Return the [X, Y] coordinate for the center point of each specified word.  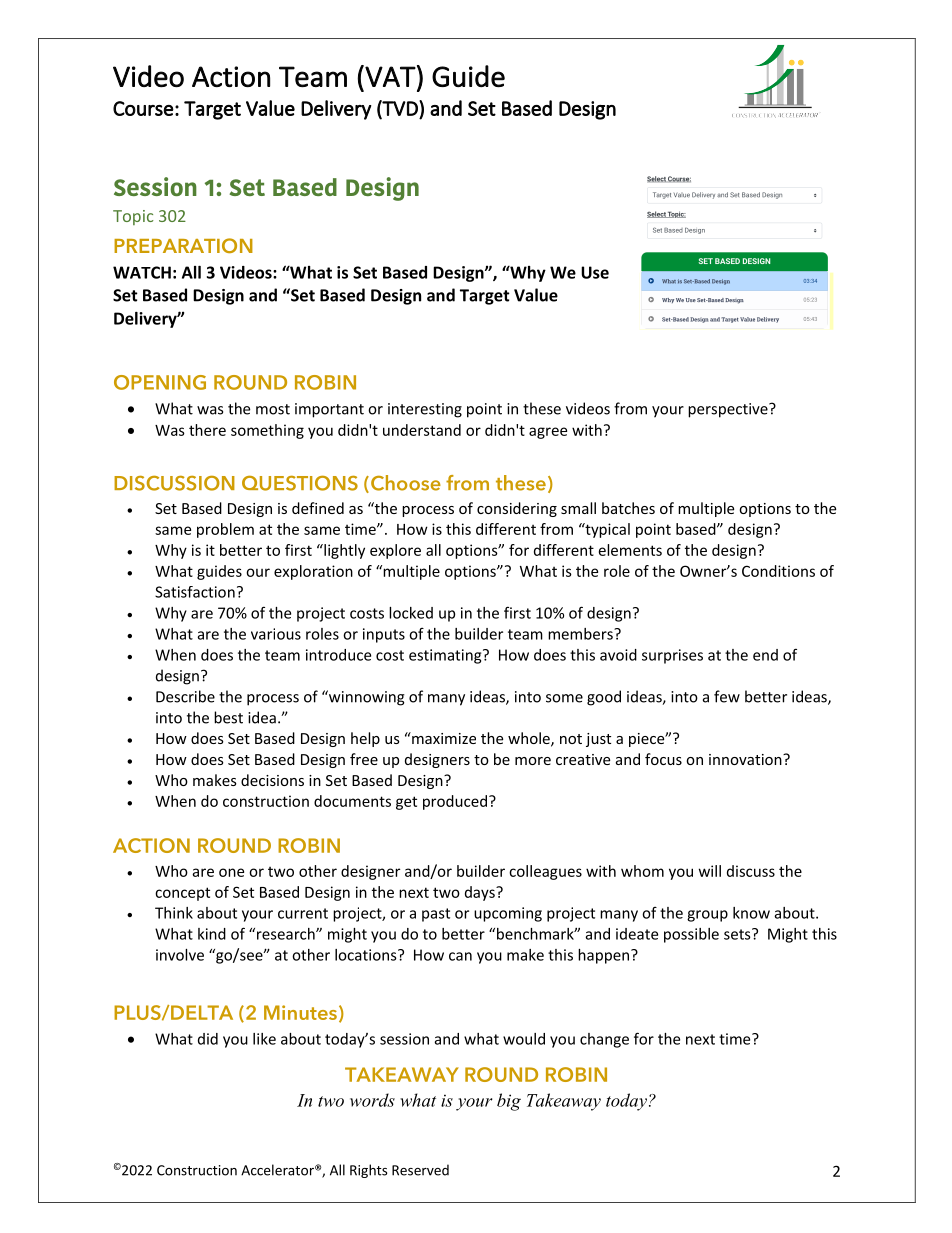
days [481, 893]
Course [143, 108]
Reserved [420, 1170]
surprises [672, 656]
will [710, 871]
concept [182, 894]
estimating [446, 656]
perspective [729, 410]
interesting [425, 410]
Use [595, 272]
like [264, 1039]
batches [628, 508]
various [276, 634]
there [207, 430]
